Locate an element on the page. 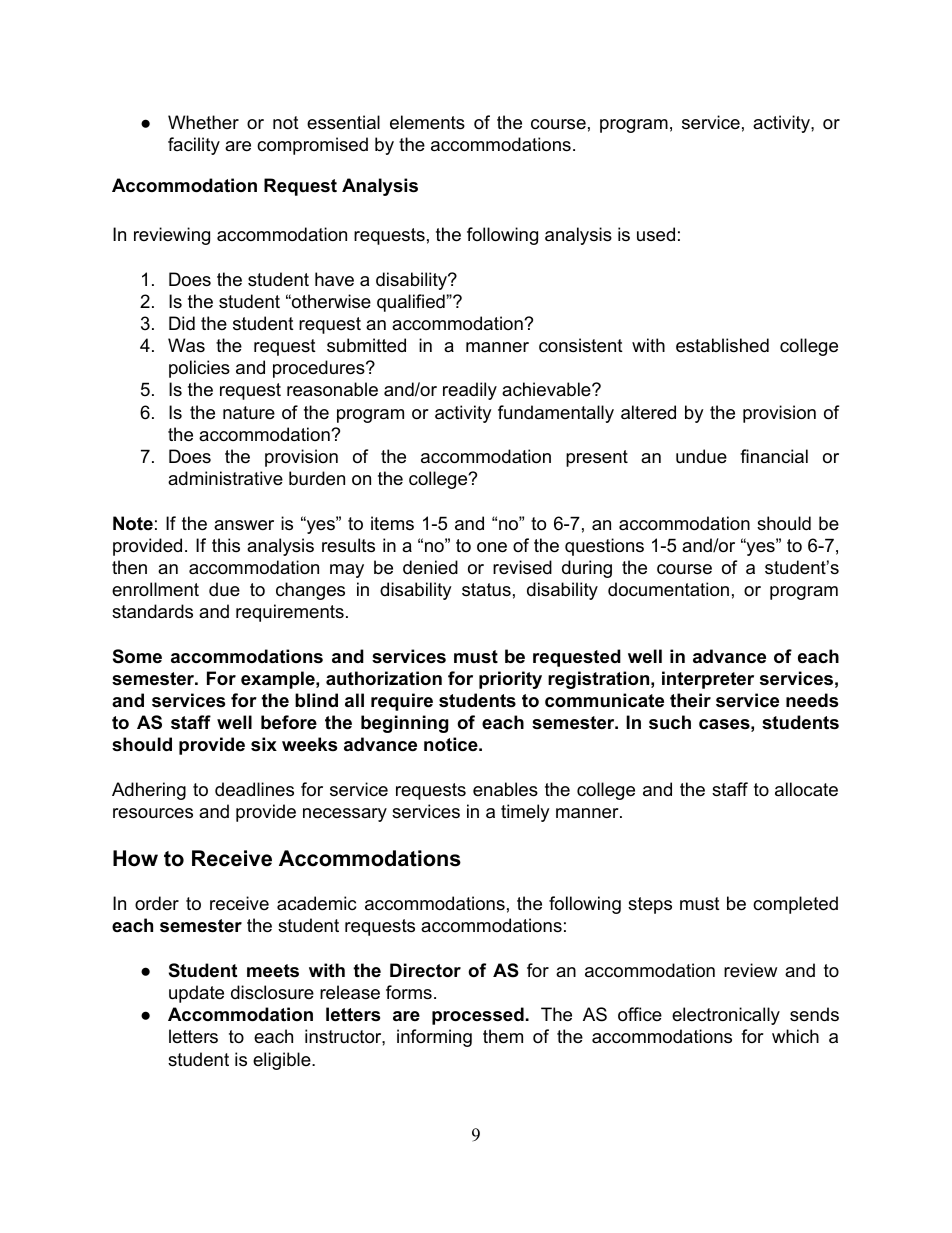  qualified is located at coordinates (412, 303).
